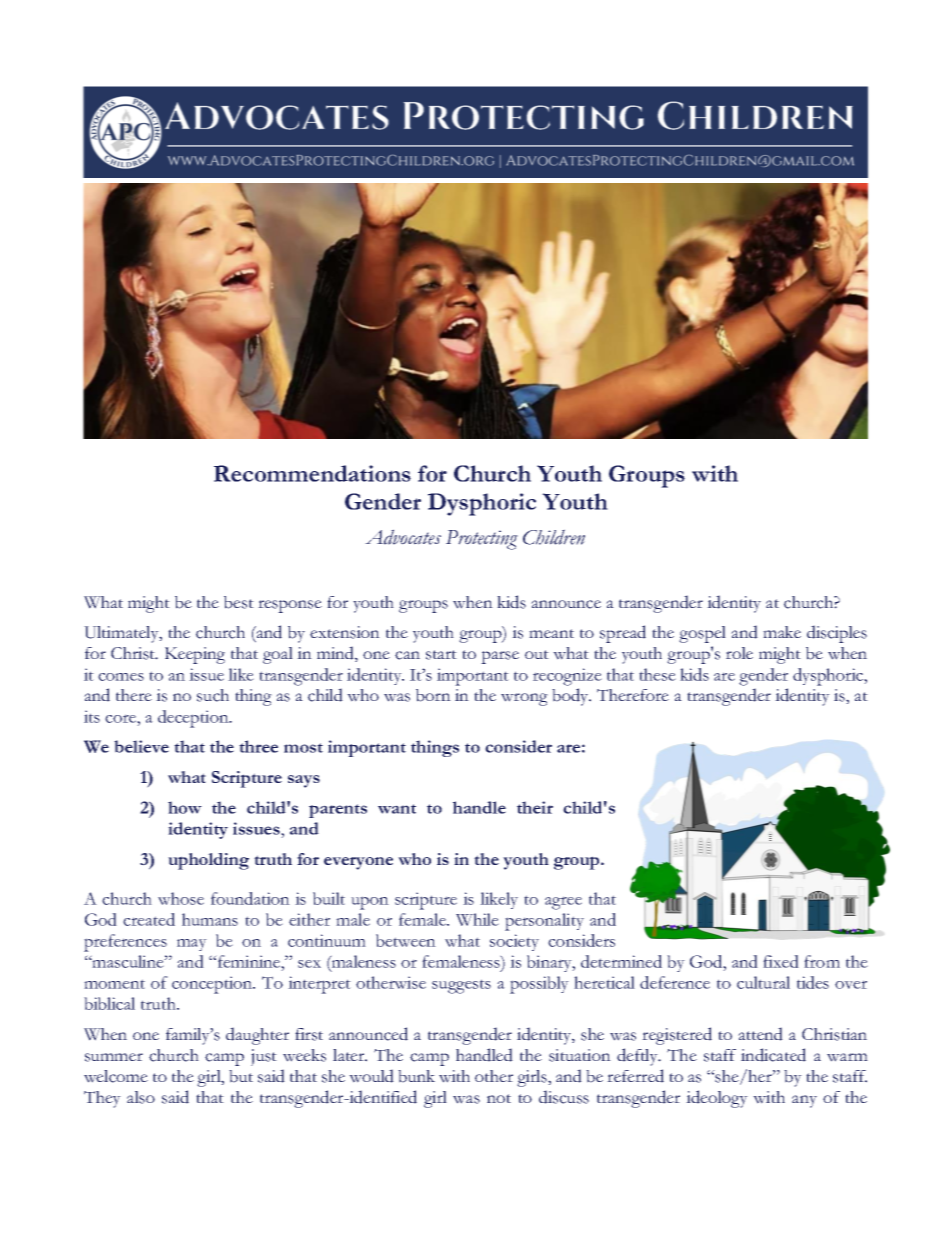 This screenshot has width=952, height=1233. I want to click on Recommendations, so click(312, 473).
